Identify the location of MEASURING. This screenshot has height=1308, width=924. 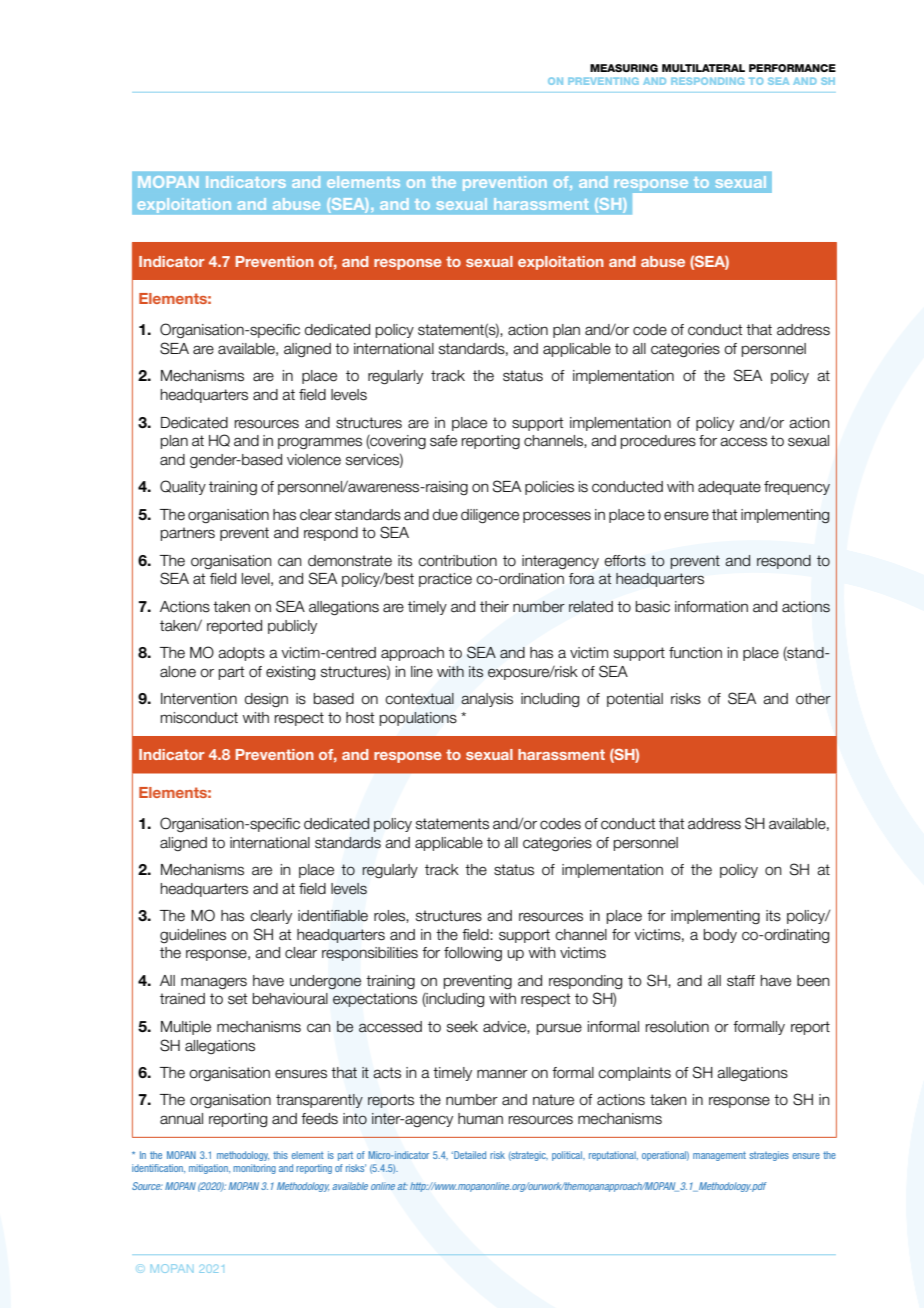
(624, 68).
